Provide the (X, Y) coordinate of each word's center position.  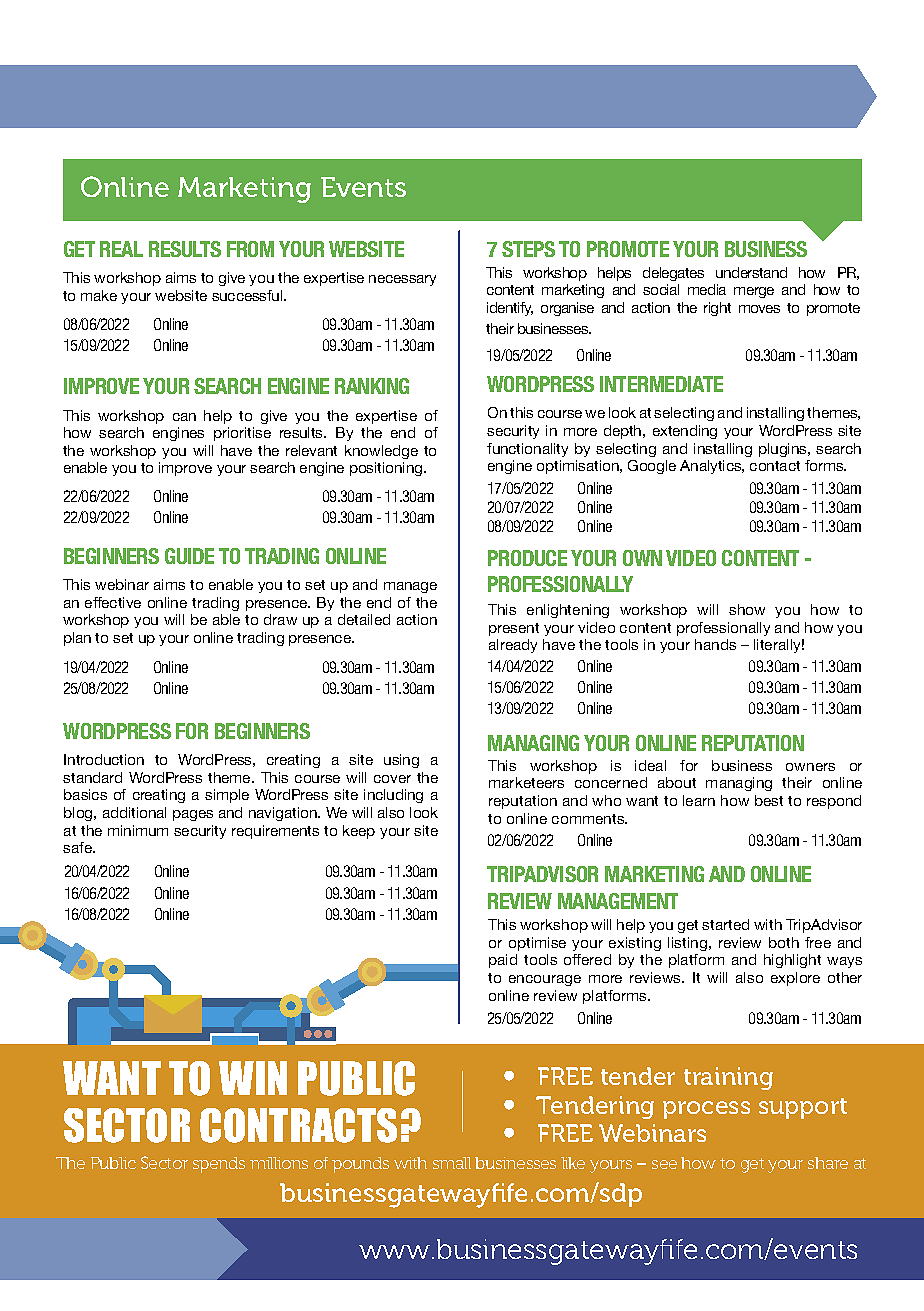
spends (219, 1165)
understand (751, 272)
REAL (121, 249)
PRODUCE (527, 558)
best (769, 800)
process (706, 1110)
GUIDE (189, 556)
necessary (402, 280)
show (747, 609)
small (452, 1163)
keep (359, 832)
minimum (138, 830)
